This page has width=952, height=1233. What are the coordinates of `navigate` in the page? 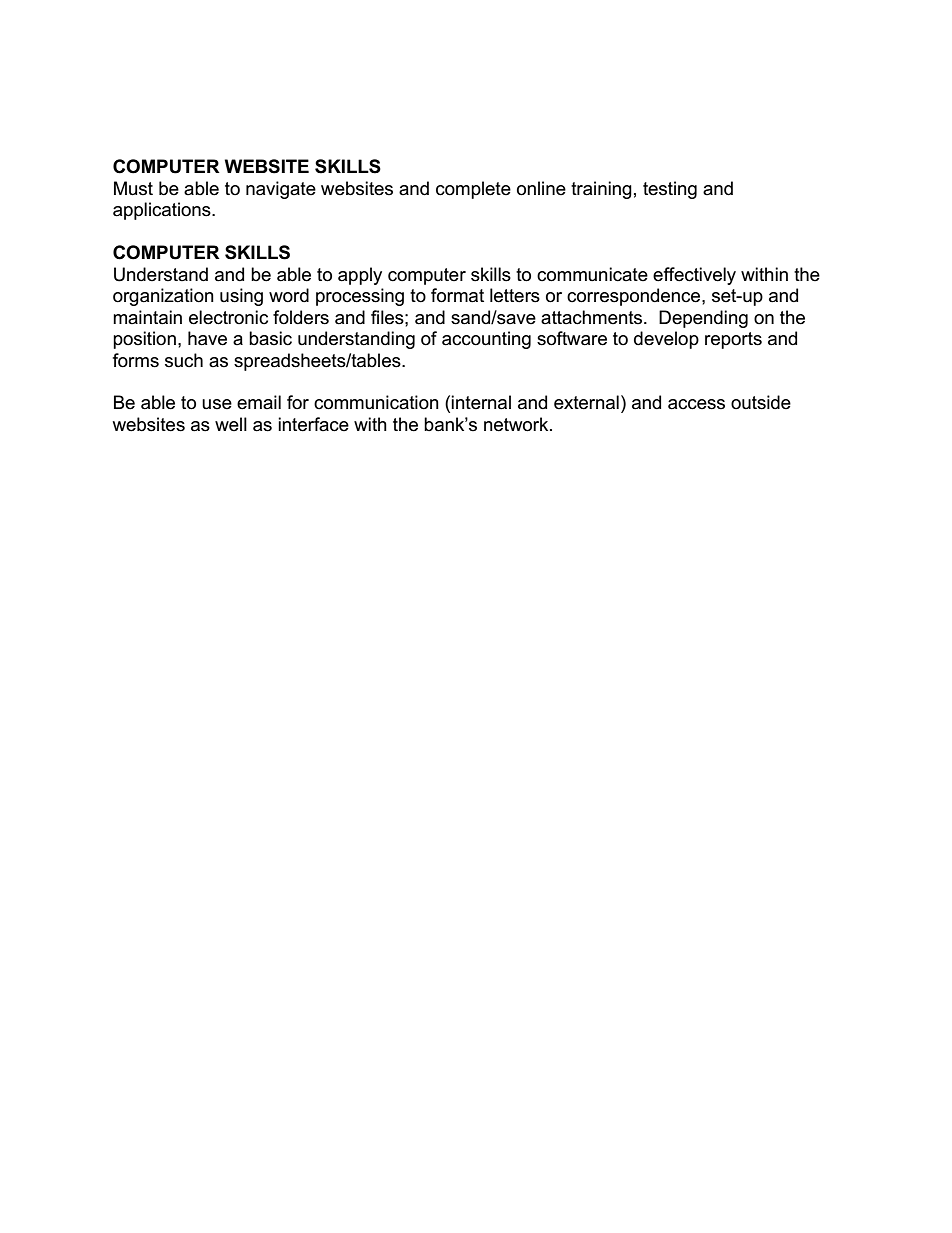 It's located at (281, 190).
